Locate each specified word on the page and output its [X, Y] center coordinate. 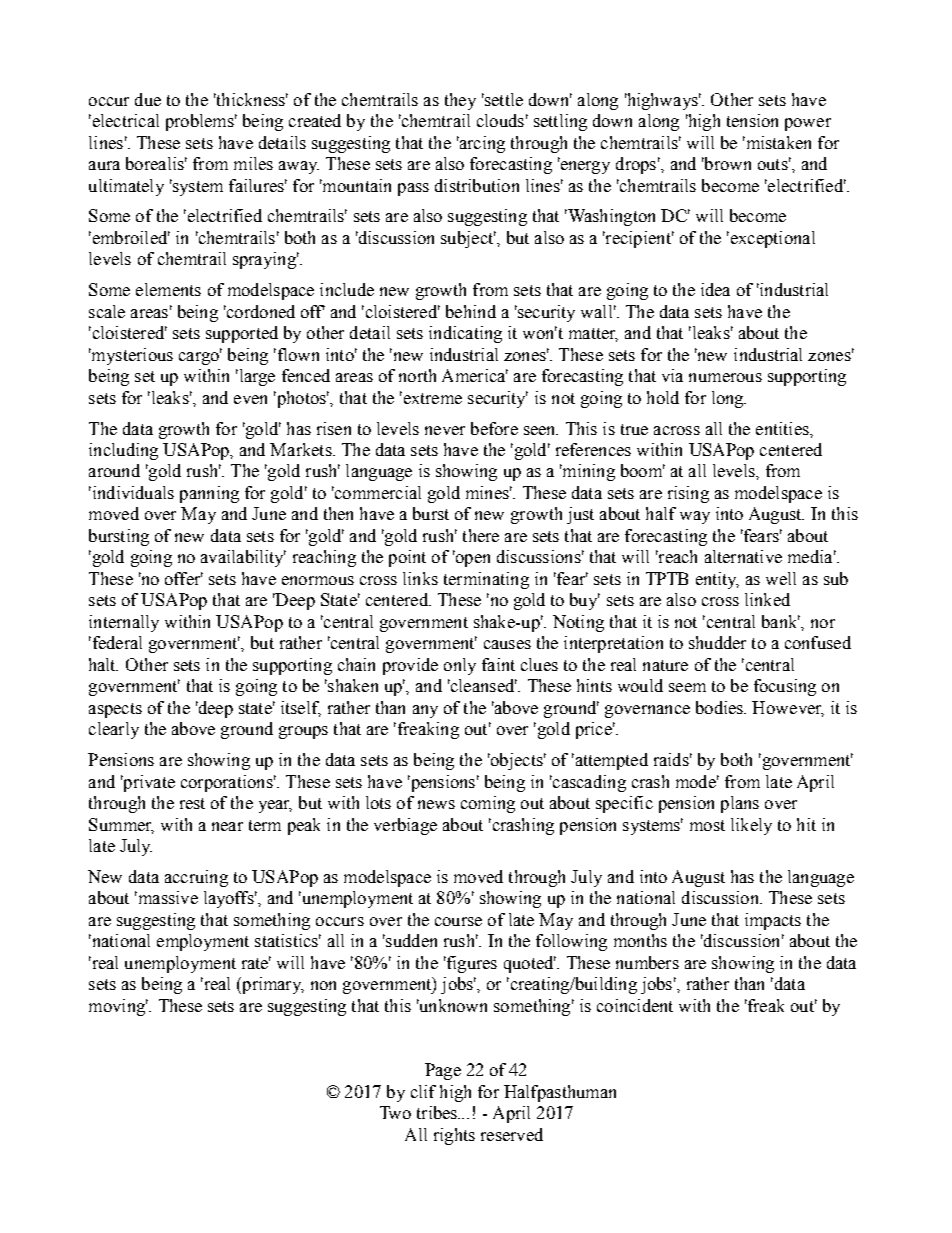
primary [272, 985]
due [148, 99]
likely [751, 826]
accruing [196, 878]
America [475, 375]
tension [752, 120]
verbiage [405, 826]
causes [507, 644]
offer [184, 578]
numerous [725, 377]
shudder [717, 642]
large [256, 377]
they [460, 101]
